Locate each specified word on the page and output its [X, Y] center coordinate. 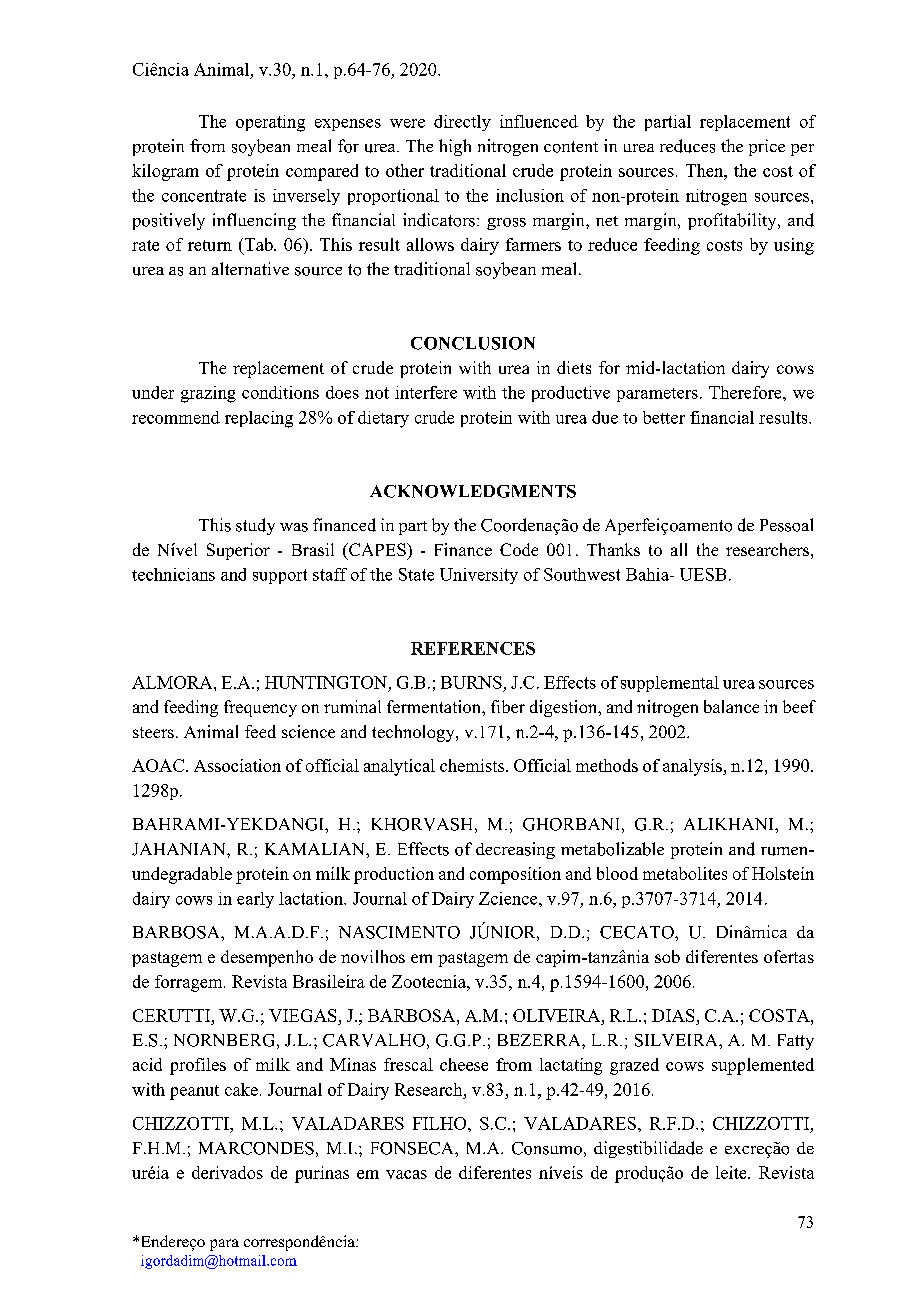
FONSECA [413, 1148]
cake [241, 1089]
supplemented [763, 1066]
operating [270, 123]
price [767, 147]
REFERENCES [473, 648]
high [455, 147]
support [280, 576]
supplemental [670, 684]
